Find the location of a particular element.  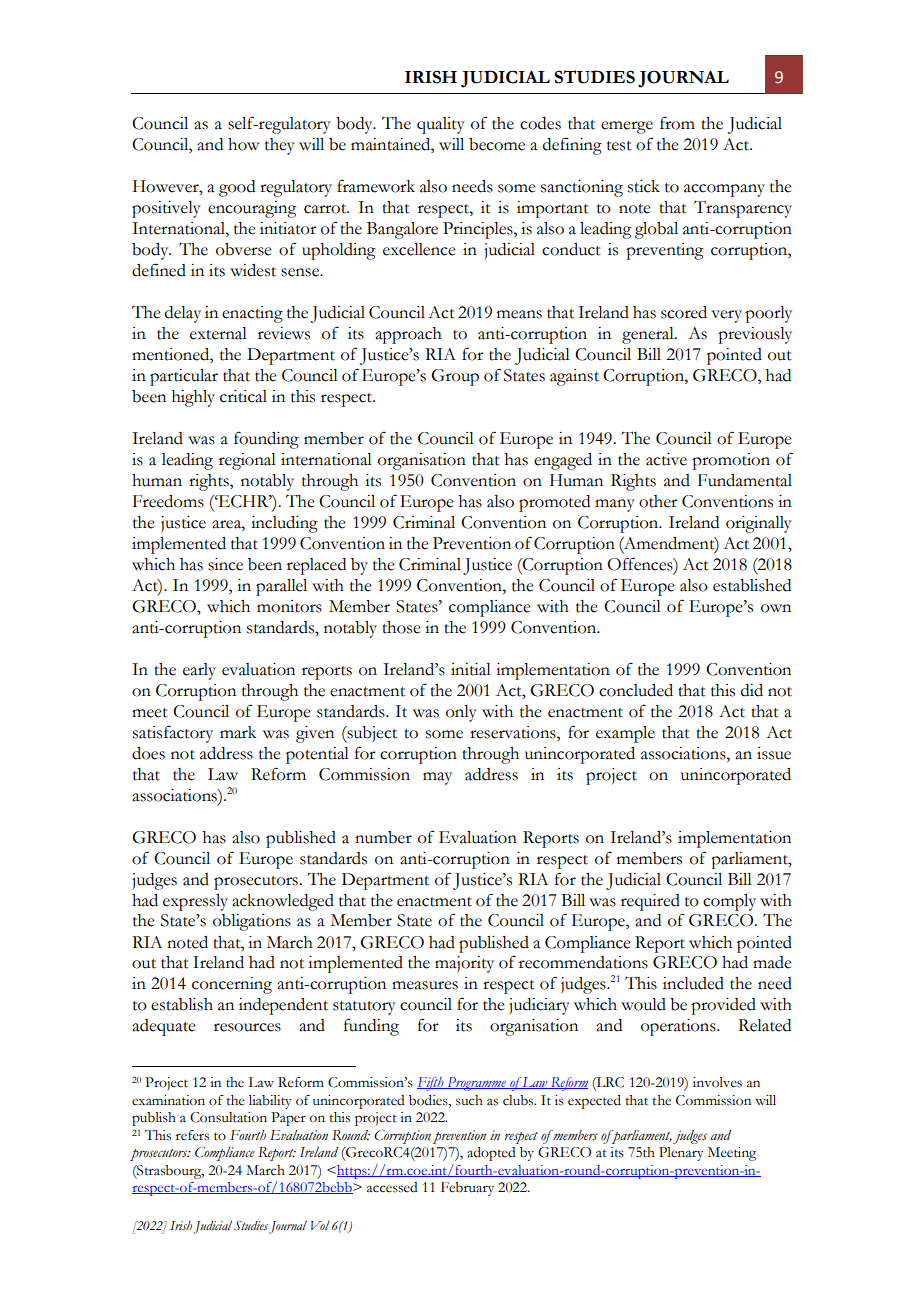

may is located at coordinates (437, 778).
